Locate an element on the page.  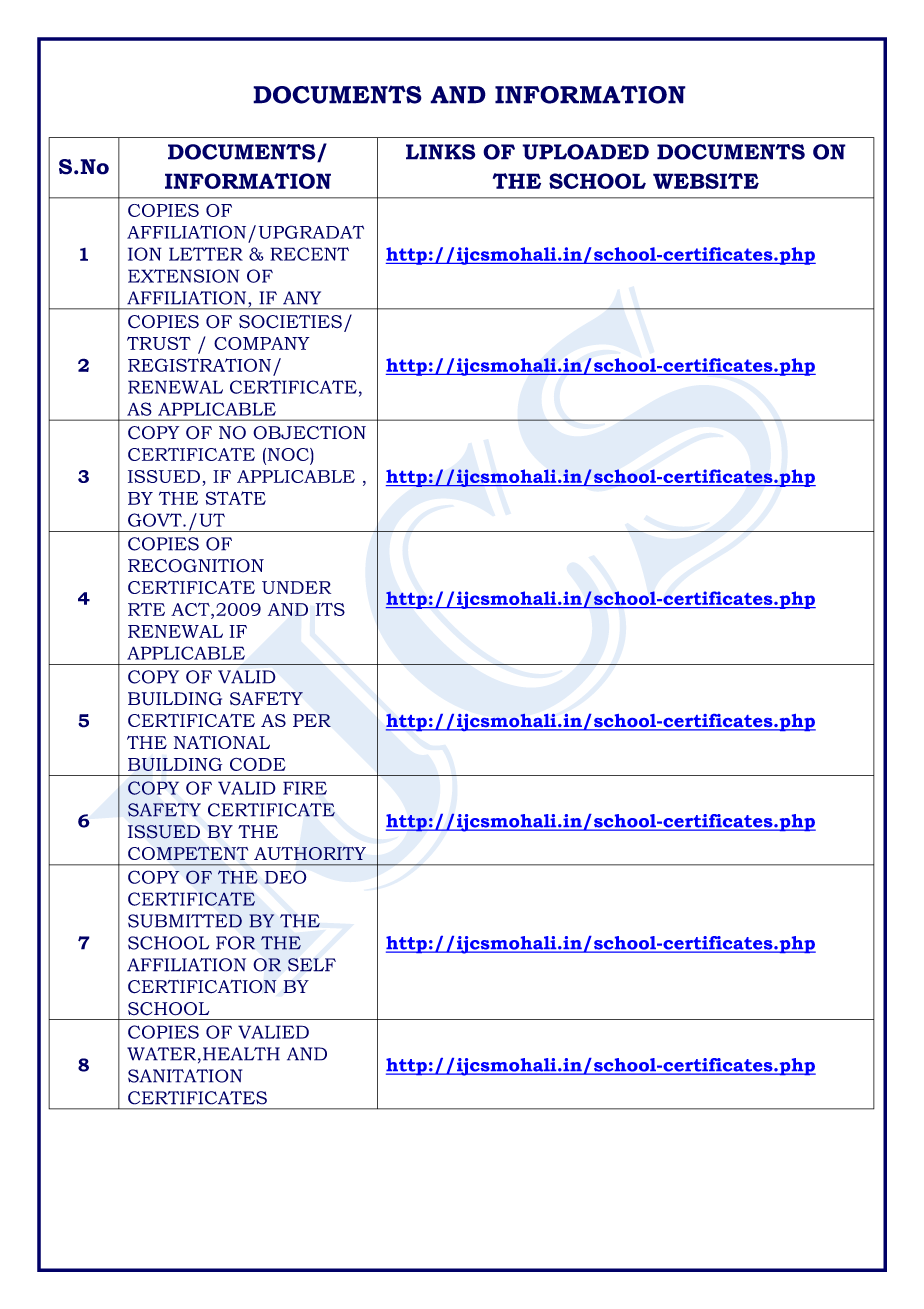
COMPETENT is located at coordinates (188, 853).
